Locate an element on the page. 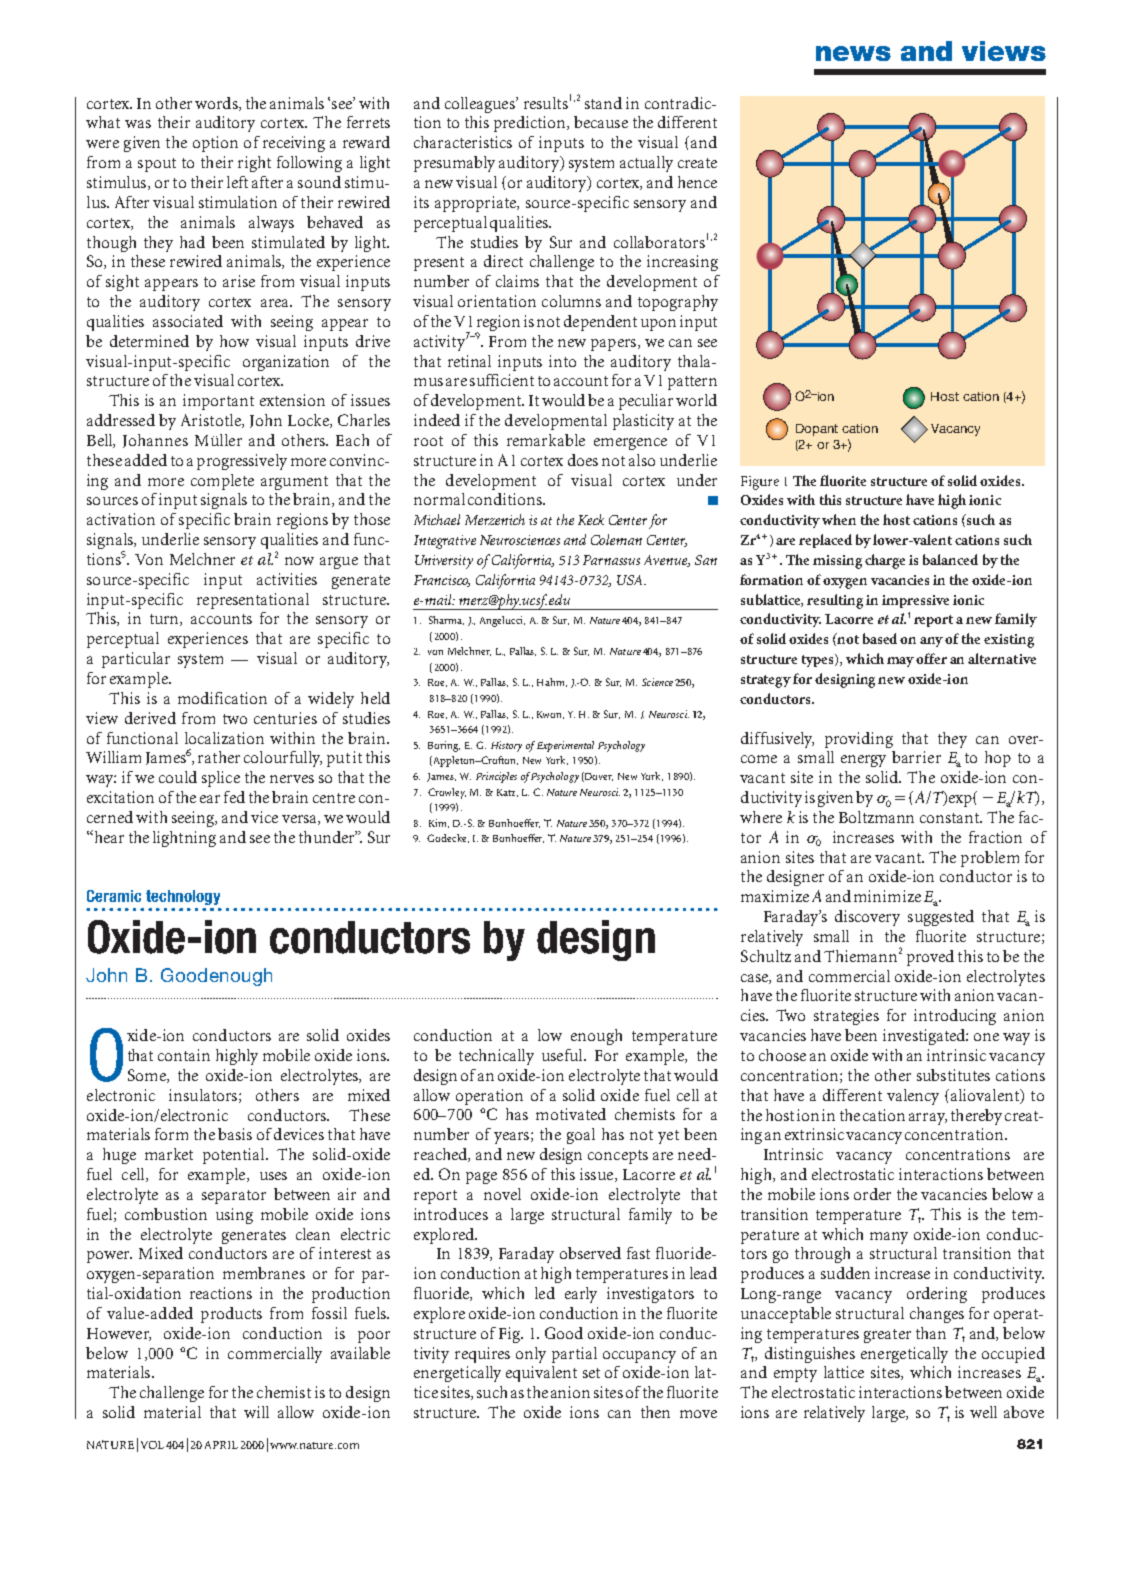 The height and width of the page is (1591, 1126). useful is located at coordinates (563, 1055).
